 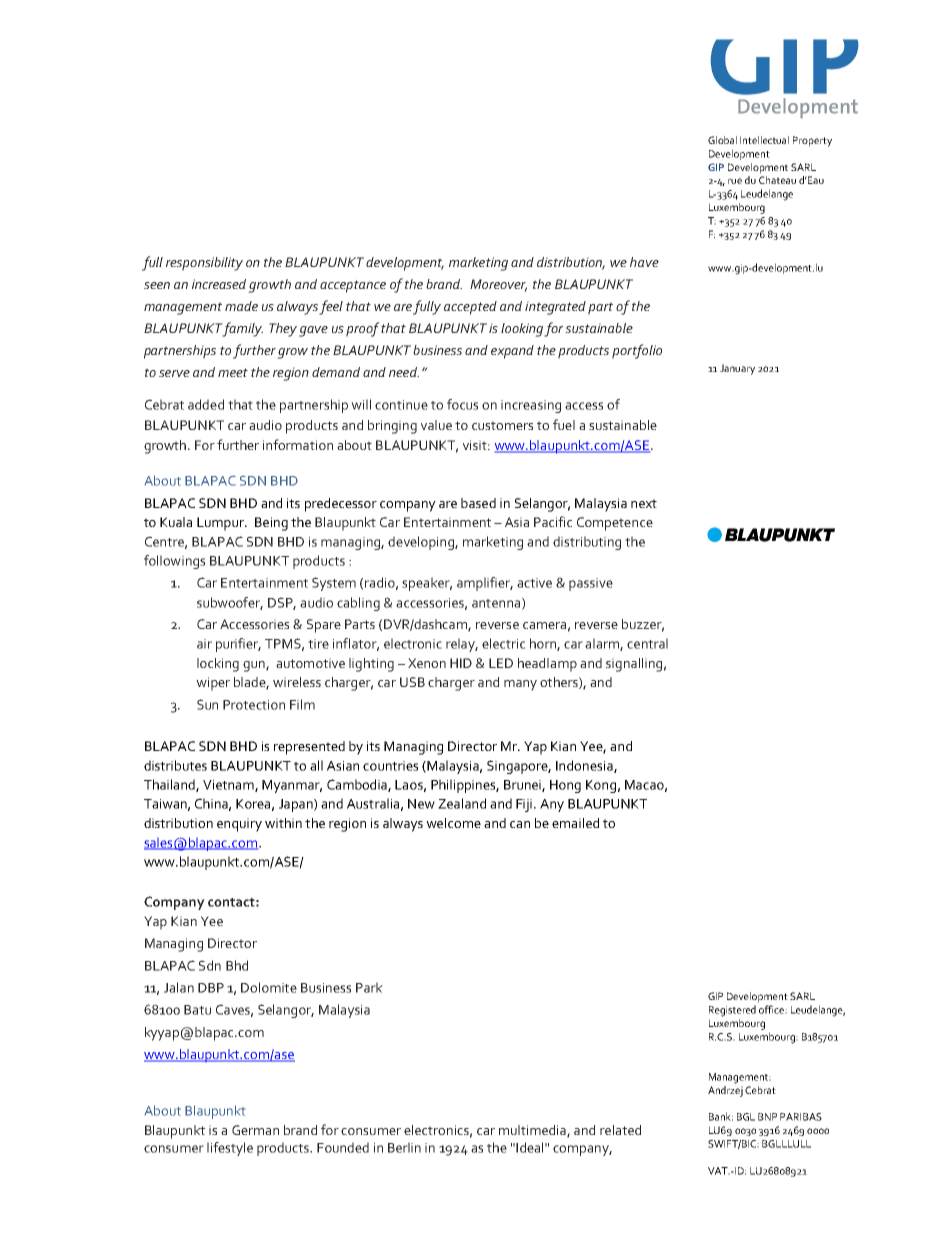 I want to click on focus, so click(x=462, y=404).
